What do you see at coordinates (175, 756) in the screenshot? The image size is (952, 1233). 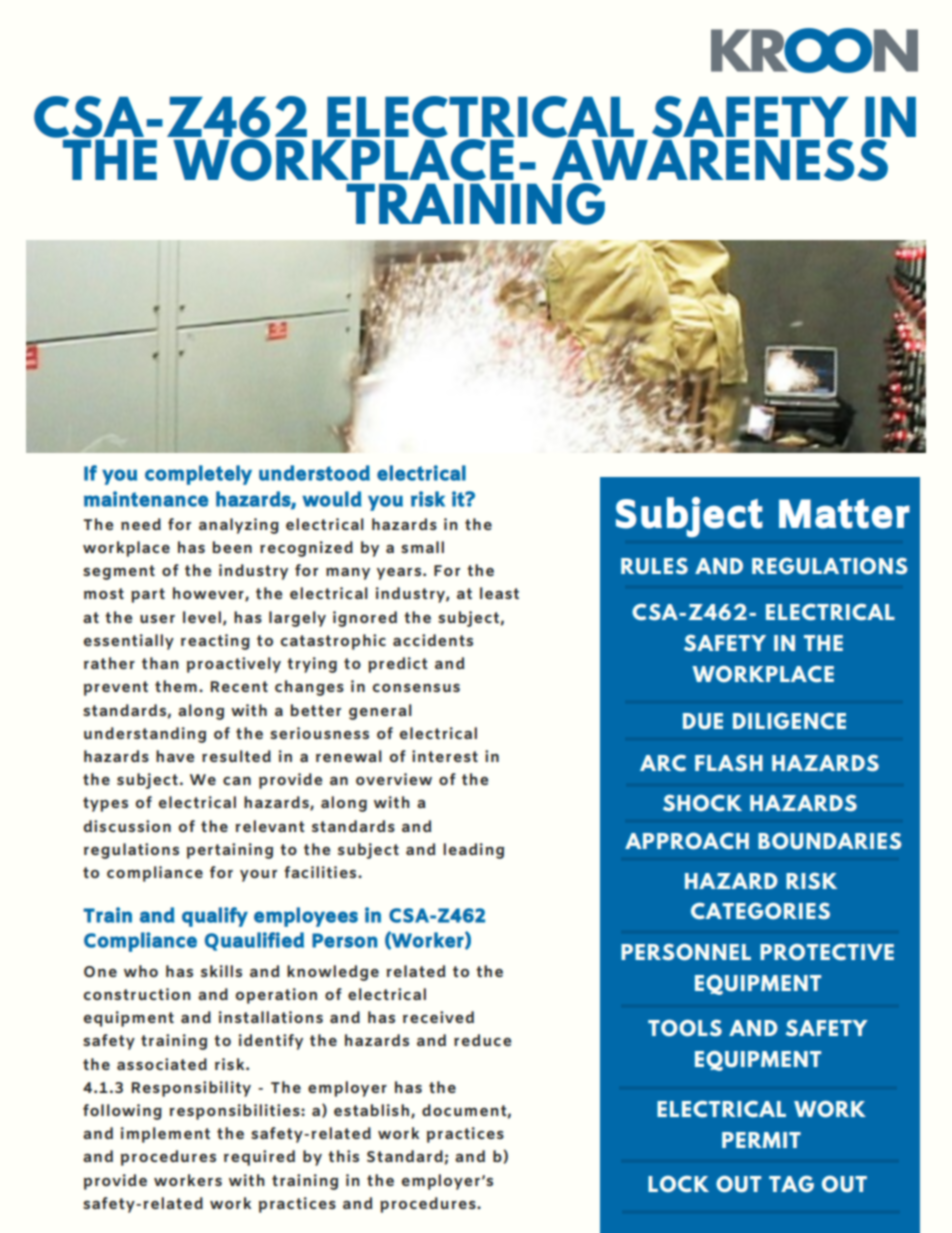 I see `have` at bounding box center [175, 756].
